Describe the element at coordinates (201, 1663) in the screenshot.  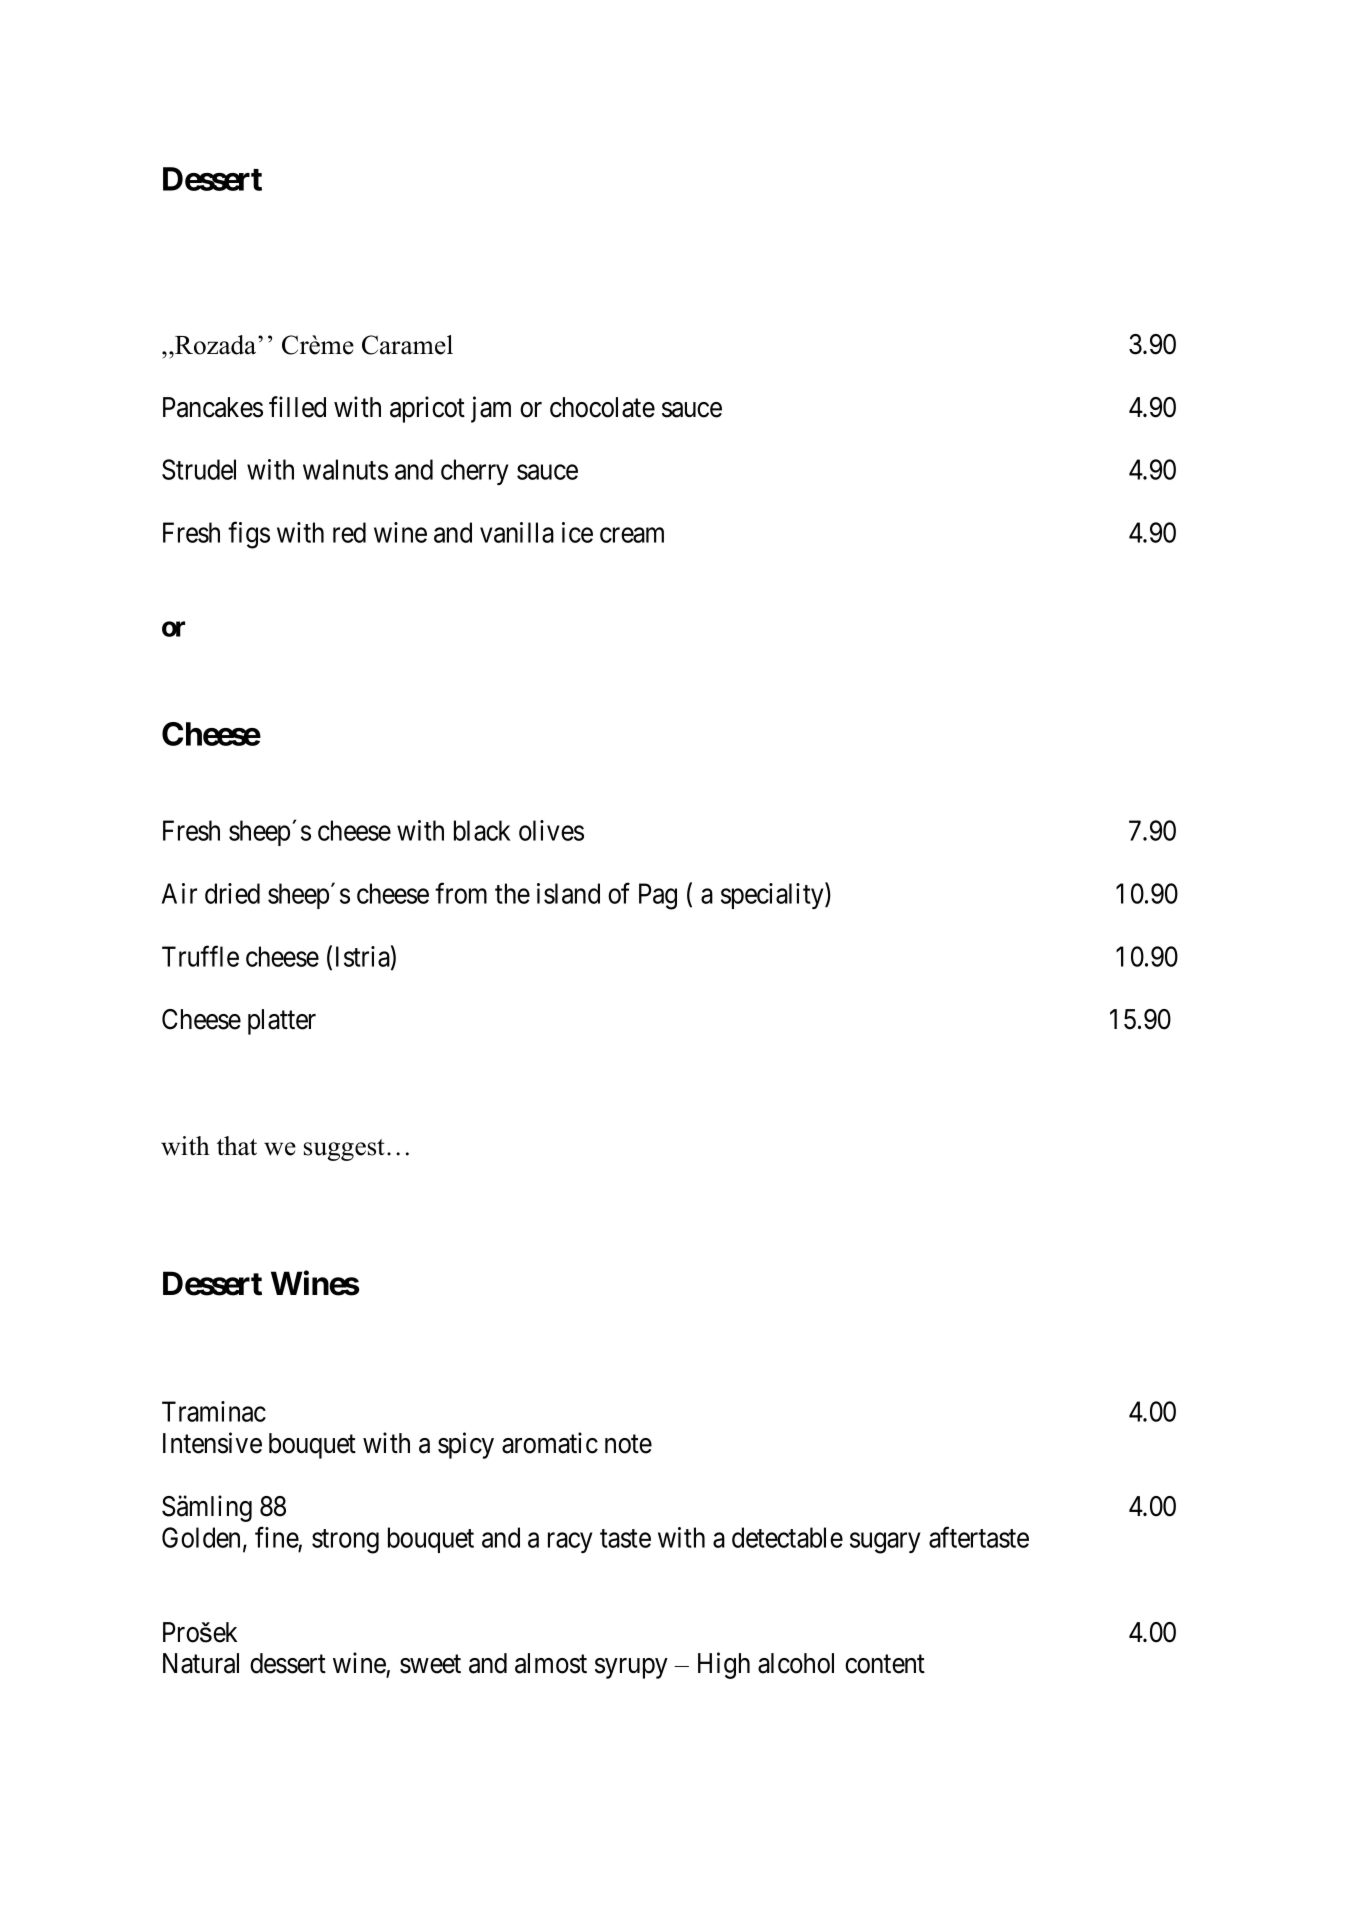
I see `Natural` at that location.
